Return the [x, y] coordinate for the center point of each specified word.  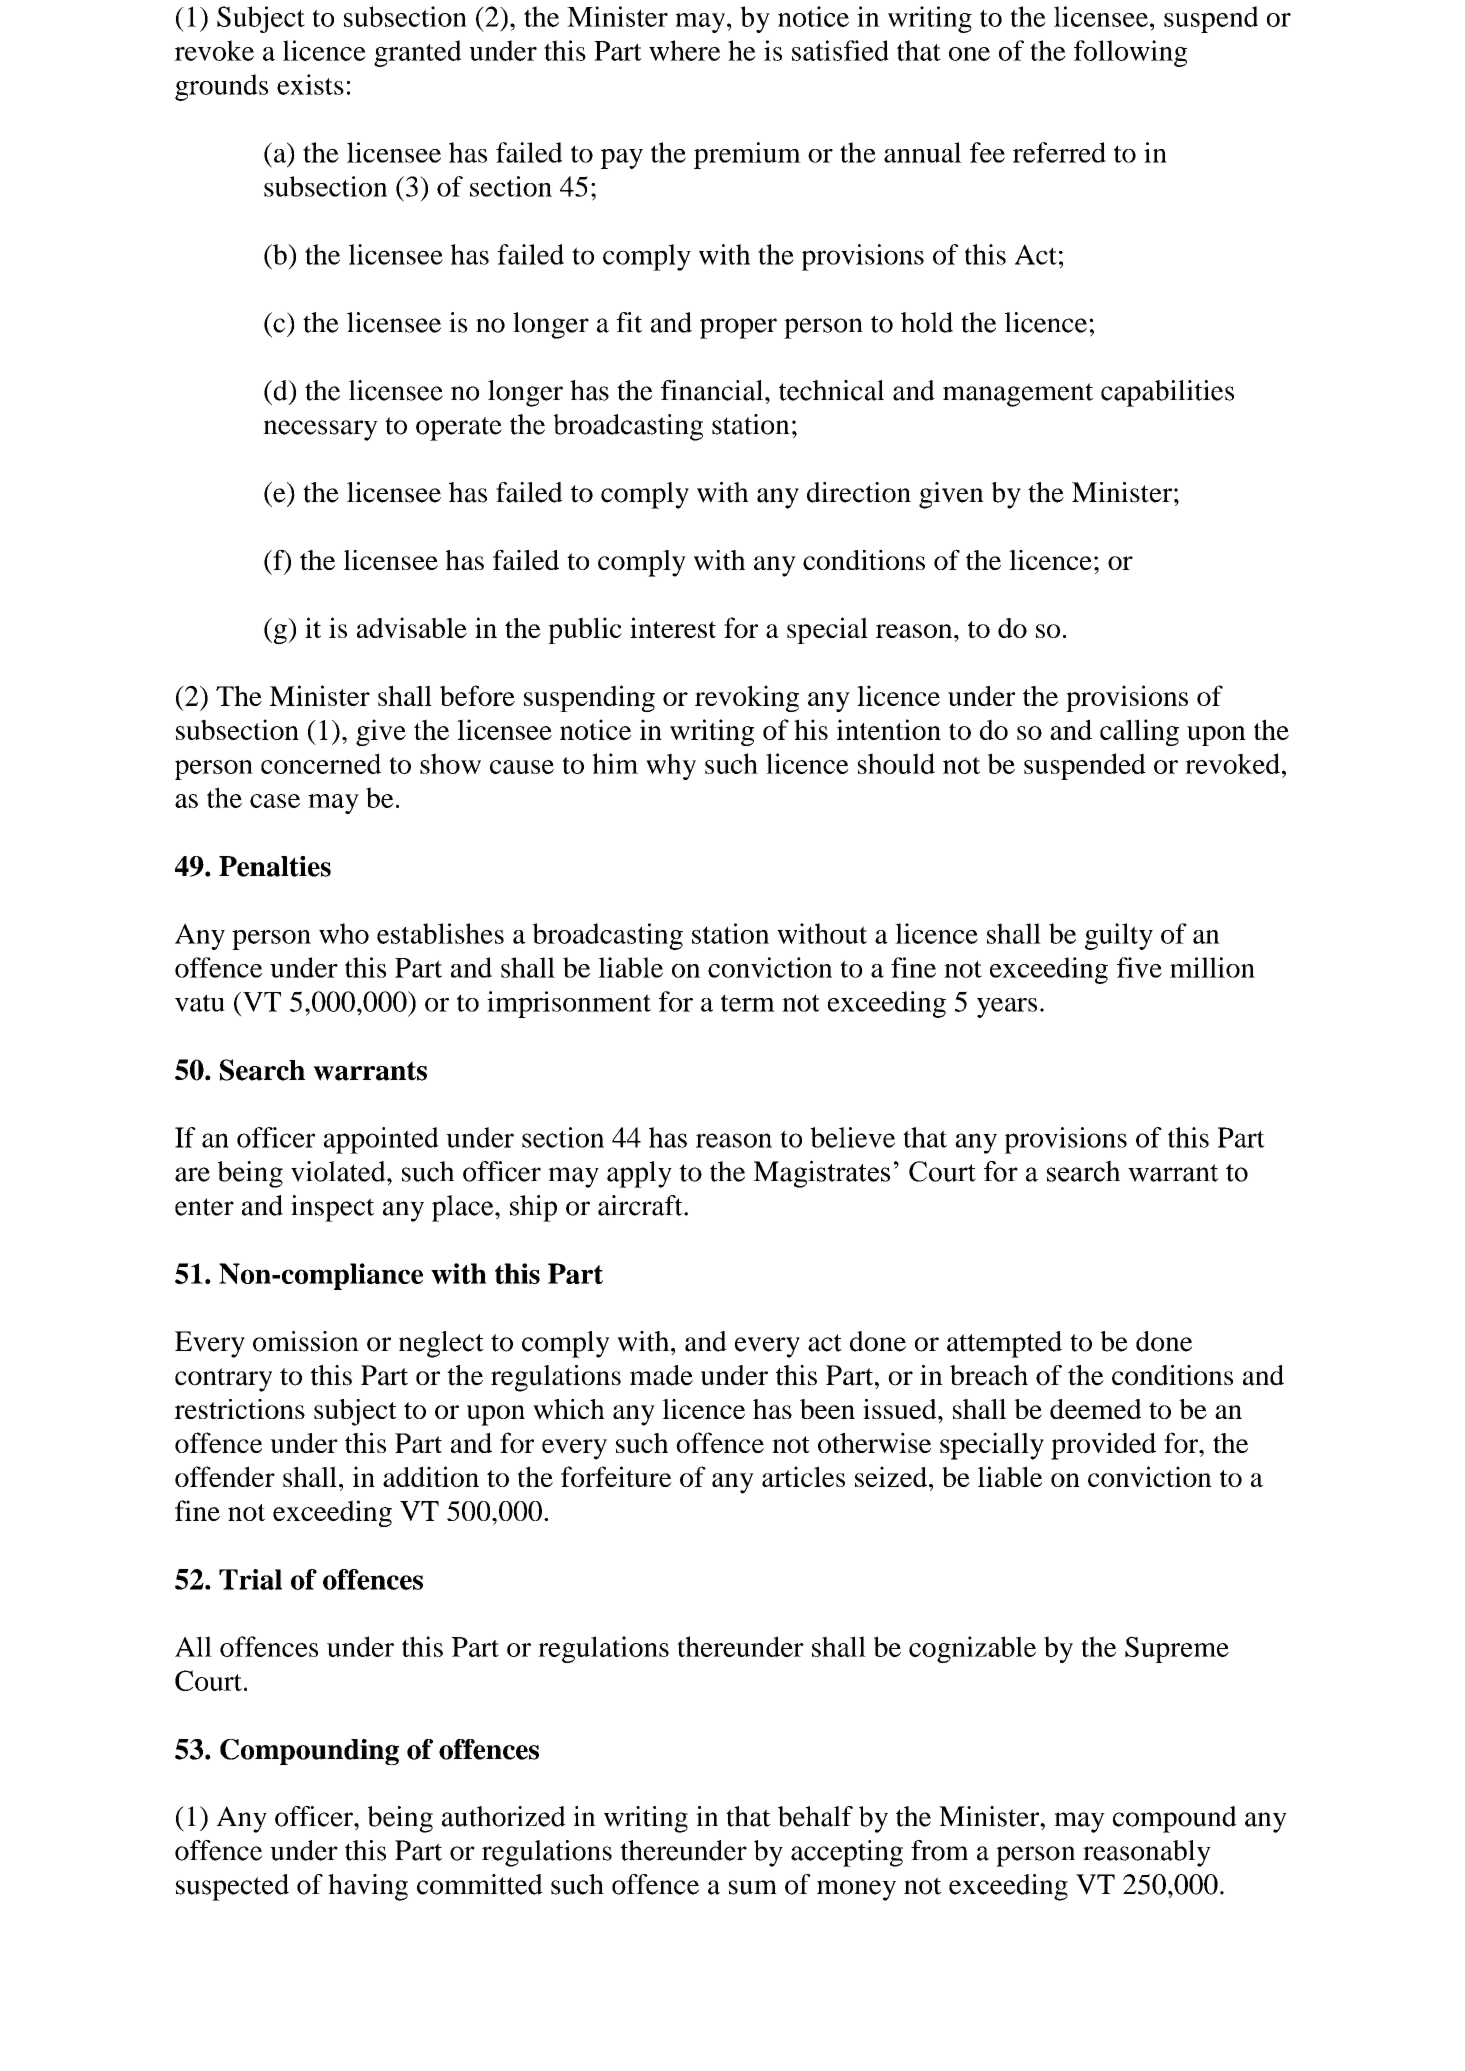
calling [1139, 732]
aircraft [641, 1205]
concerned [321, 763]
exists [310, 84]
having [368, 1887]
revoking [747, 698]
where [684, 50]
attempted [1004, 1344]
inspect [332, 1208]
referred [1059, 152]
